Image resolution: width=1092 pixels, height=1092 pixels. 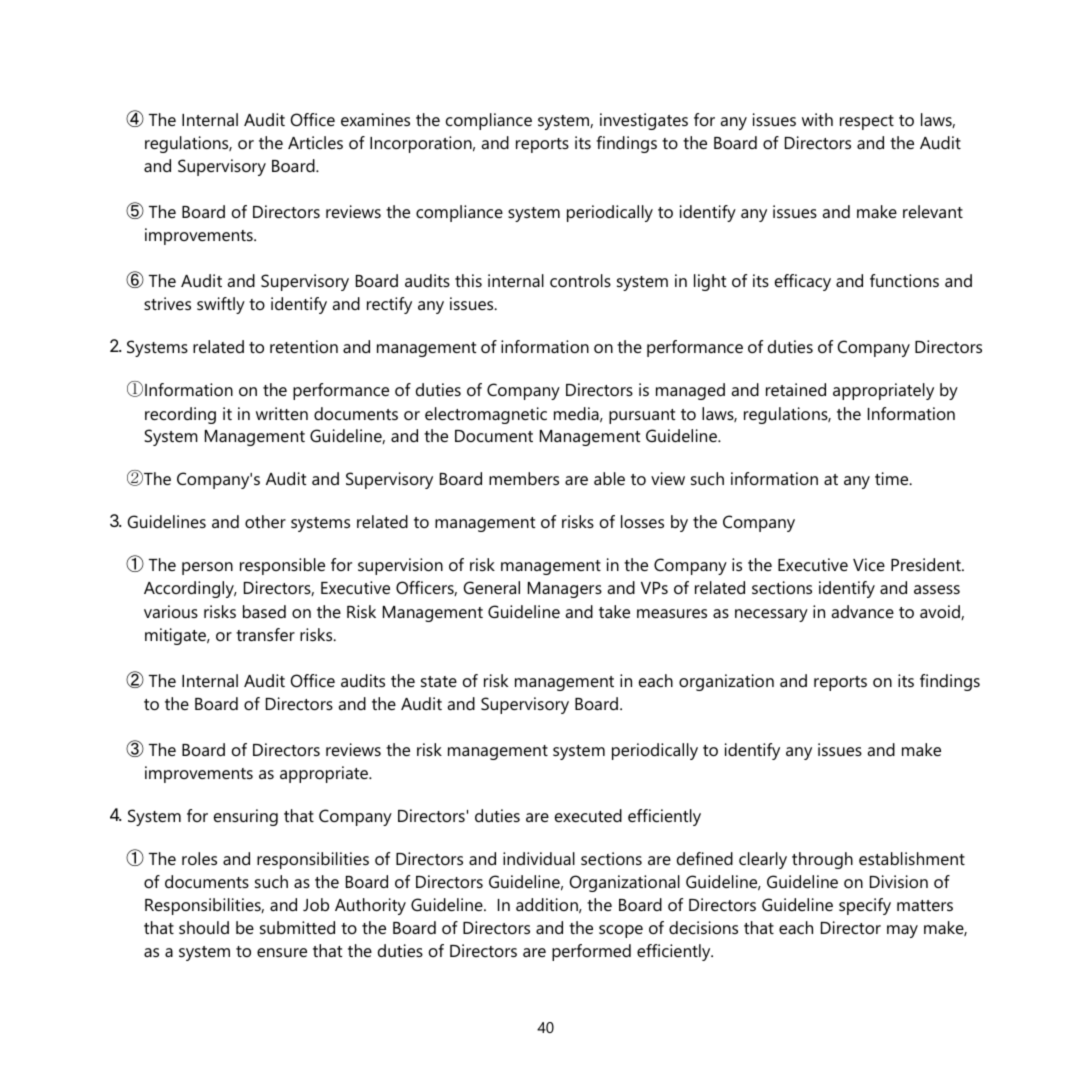 What do you see at coordinates (591, 952) in the document?
I see `performed` at bounding box center [591, 952].
